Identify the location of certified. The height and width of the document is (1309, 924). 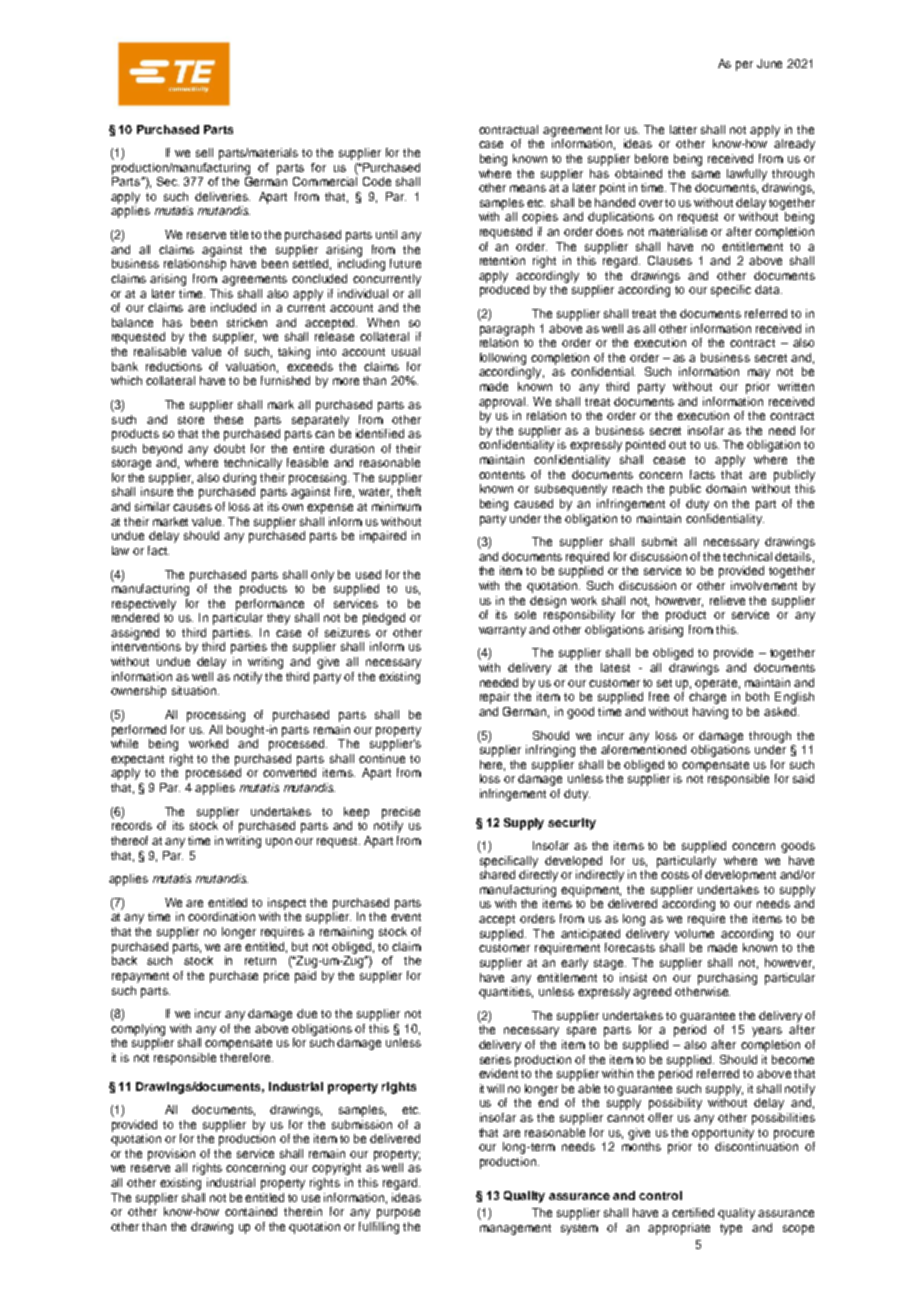
(693, 1212).
